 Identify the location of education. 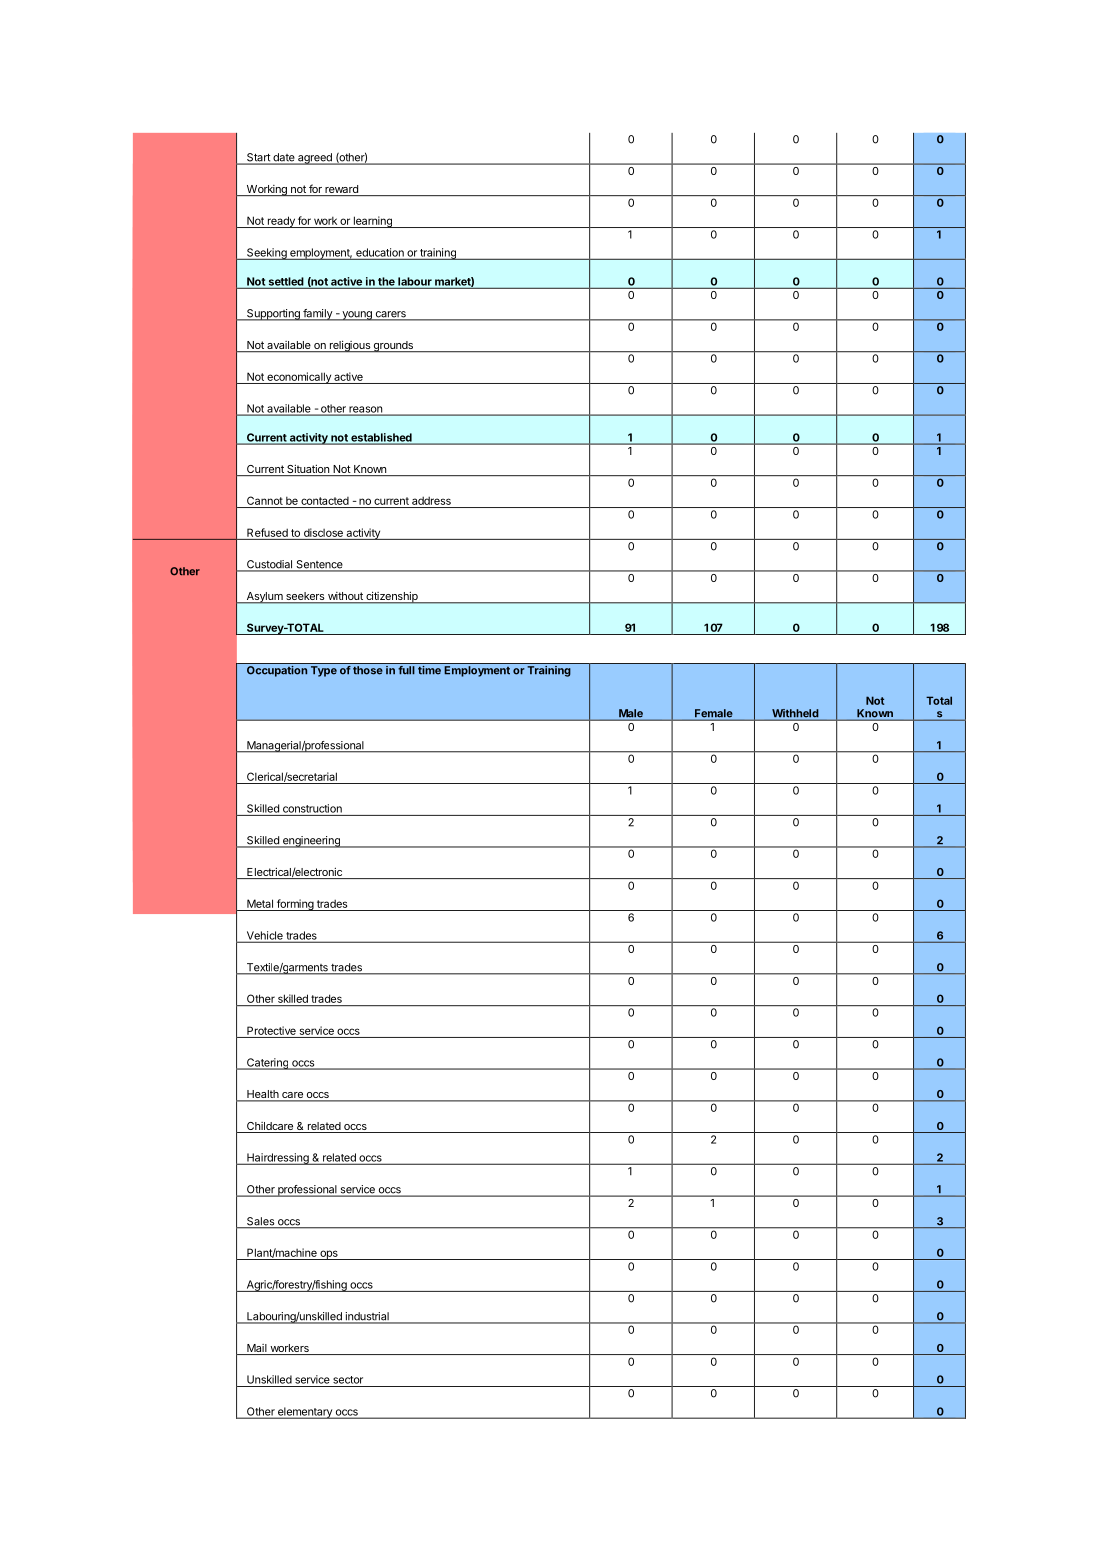
(380, 252).
